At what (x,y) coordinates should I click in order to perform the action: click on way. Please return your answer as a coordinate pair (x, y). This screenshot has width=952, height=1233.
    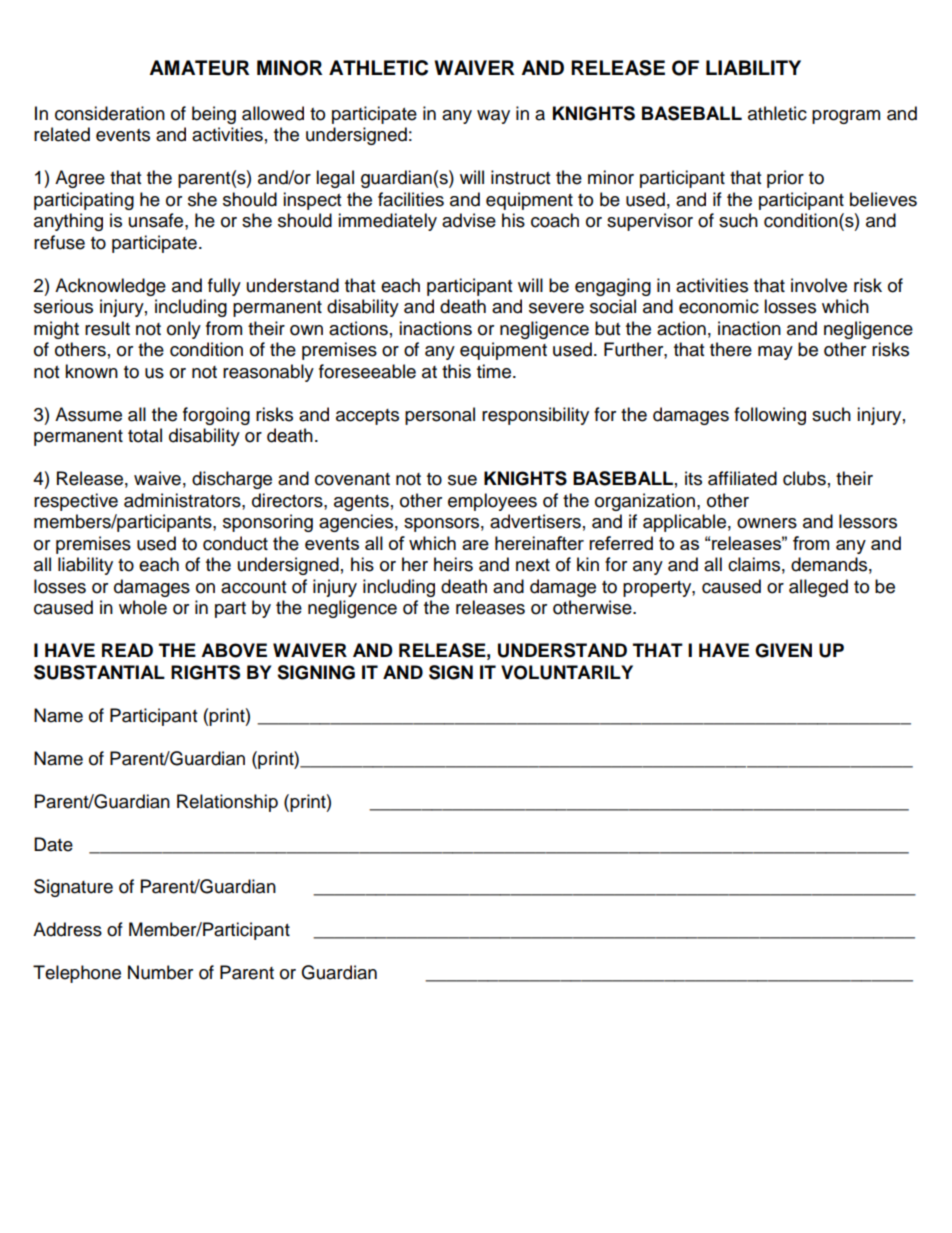
    Looking at the image, I should click on (493, 117).
